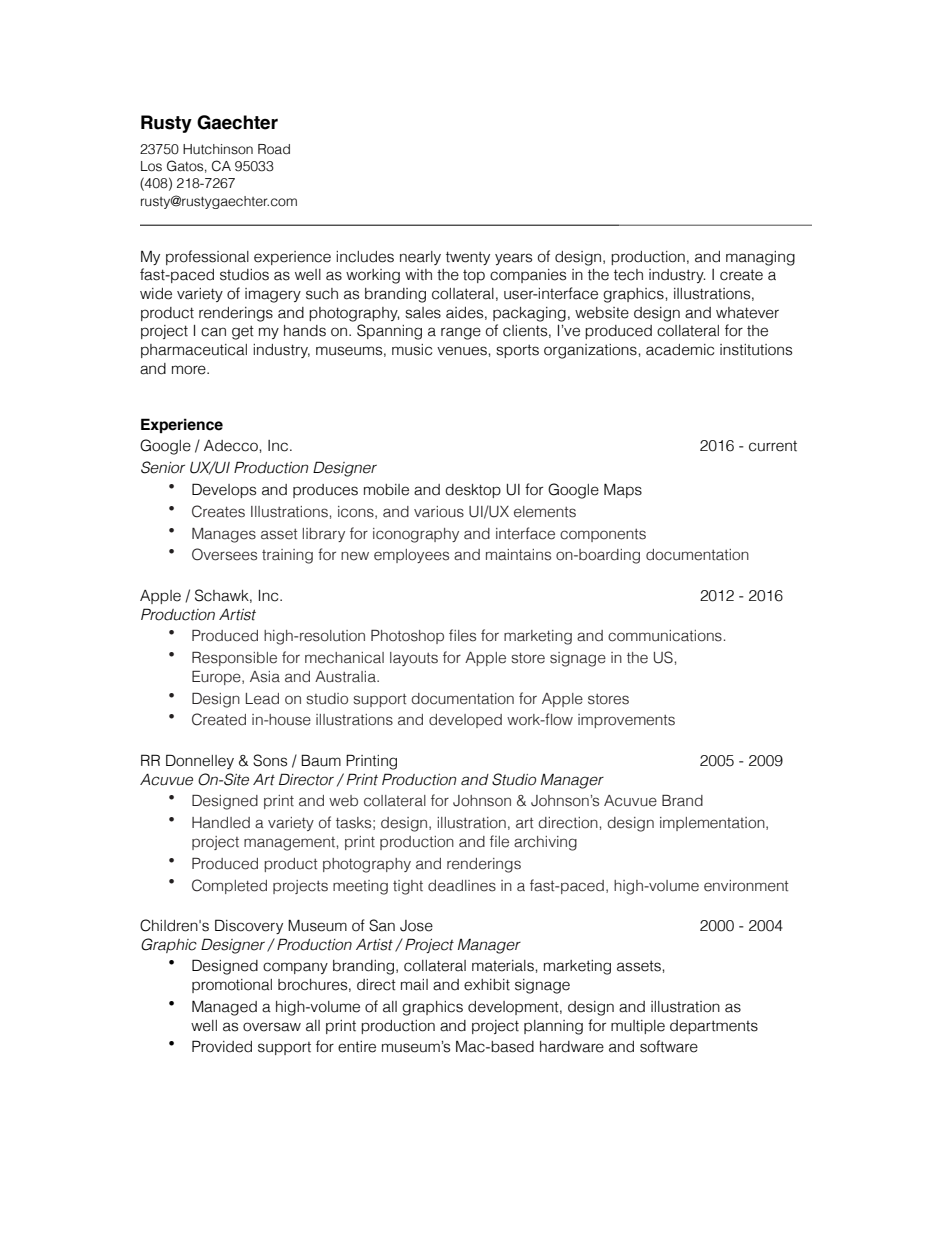 Image resolution: width=952 pixels, height=1233 pixels. Describe the element at coordinates (665, 636) in the screenshot. I see `communications` at that location.
